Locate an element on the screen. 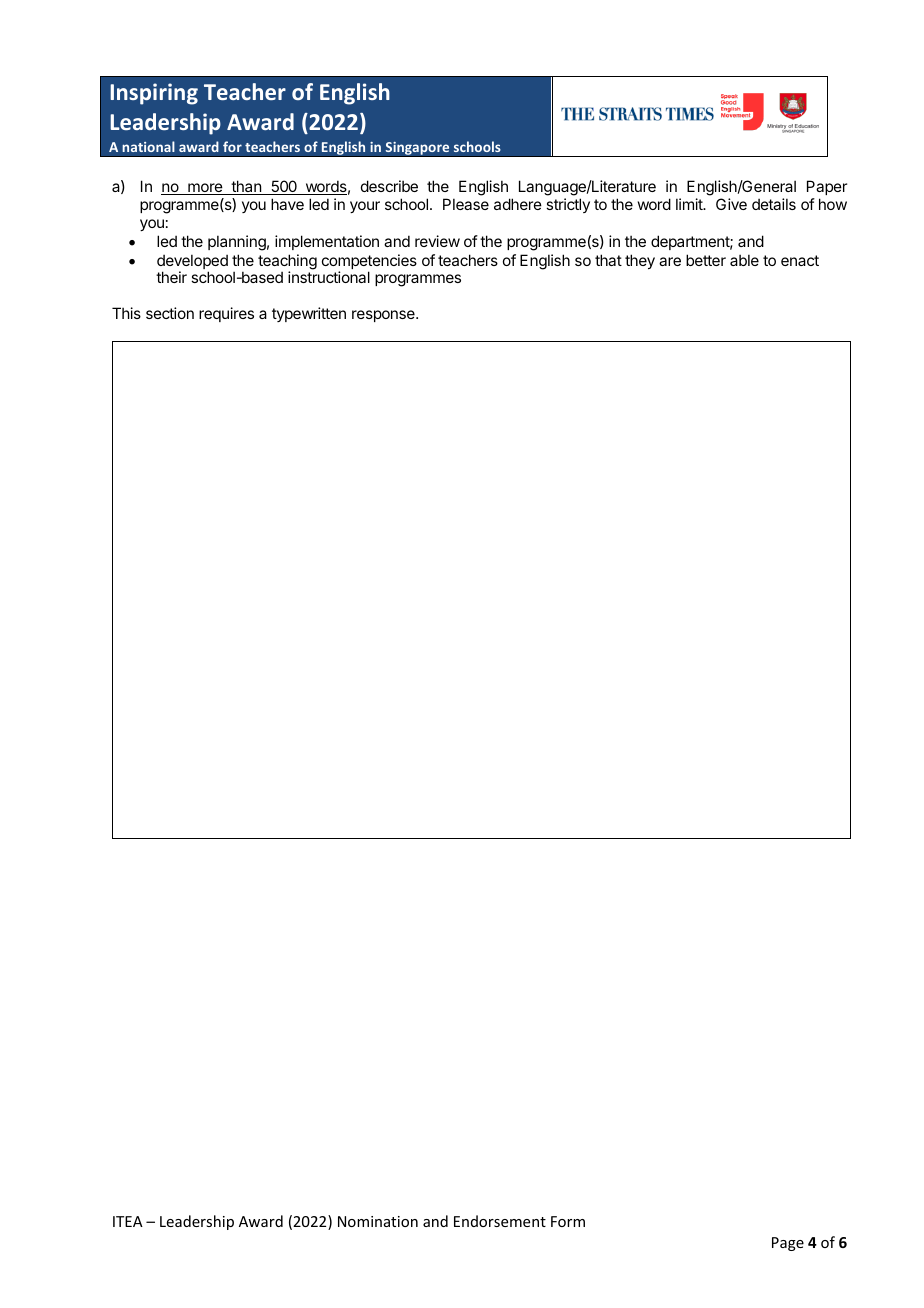  Give is located at coordinates (731, 204).
